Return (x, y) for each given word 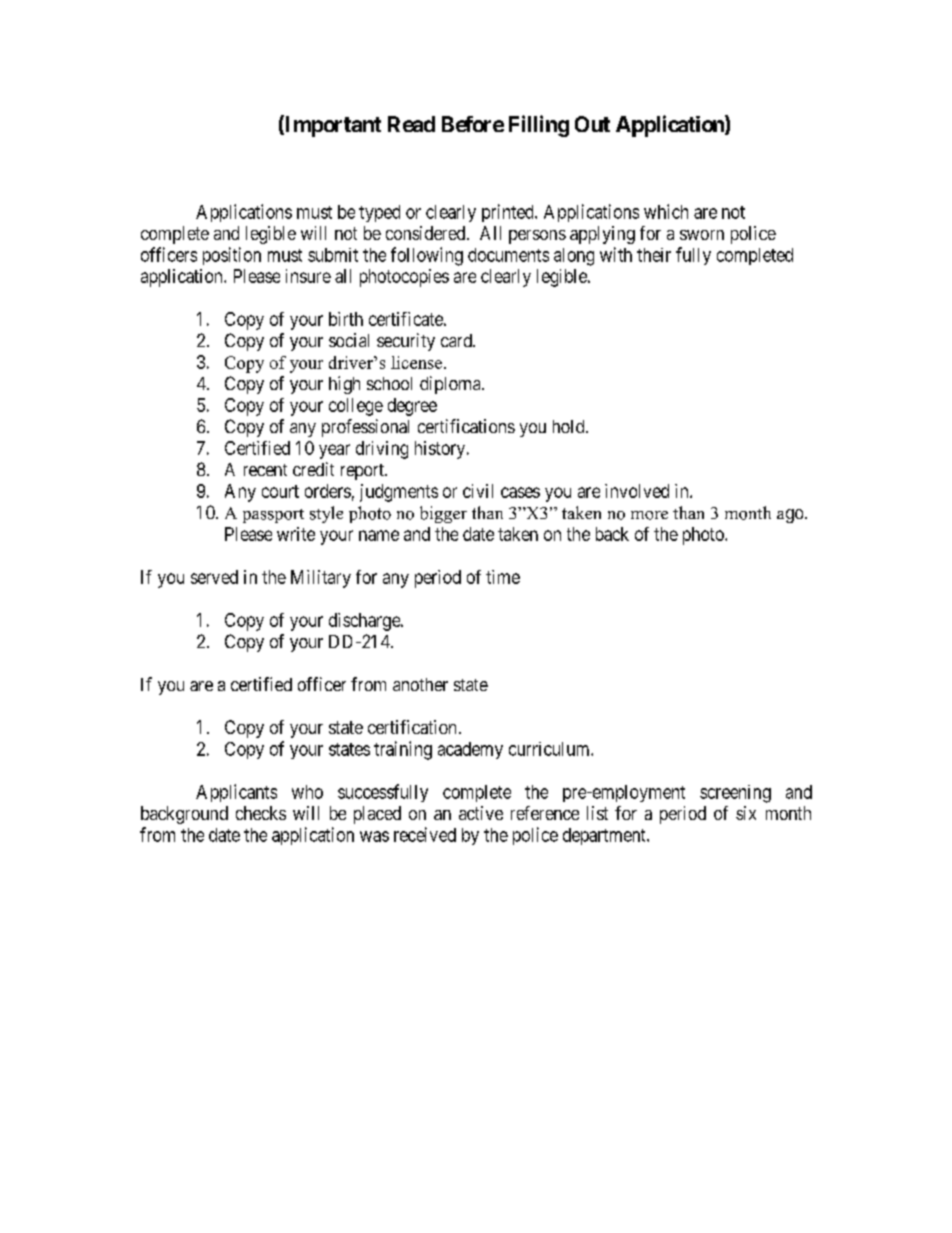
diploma (451, 385)
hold (570, 426)
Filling (539, 126)
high (344, 385)
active (481, 813)
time (503, 577)
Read (411, 124)
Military (321, 579)
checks (261, 813)
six (746, 813)
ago (790, 516)
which (666, 211)
